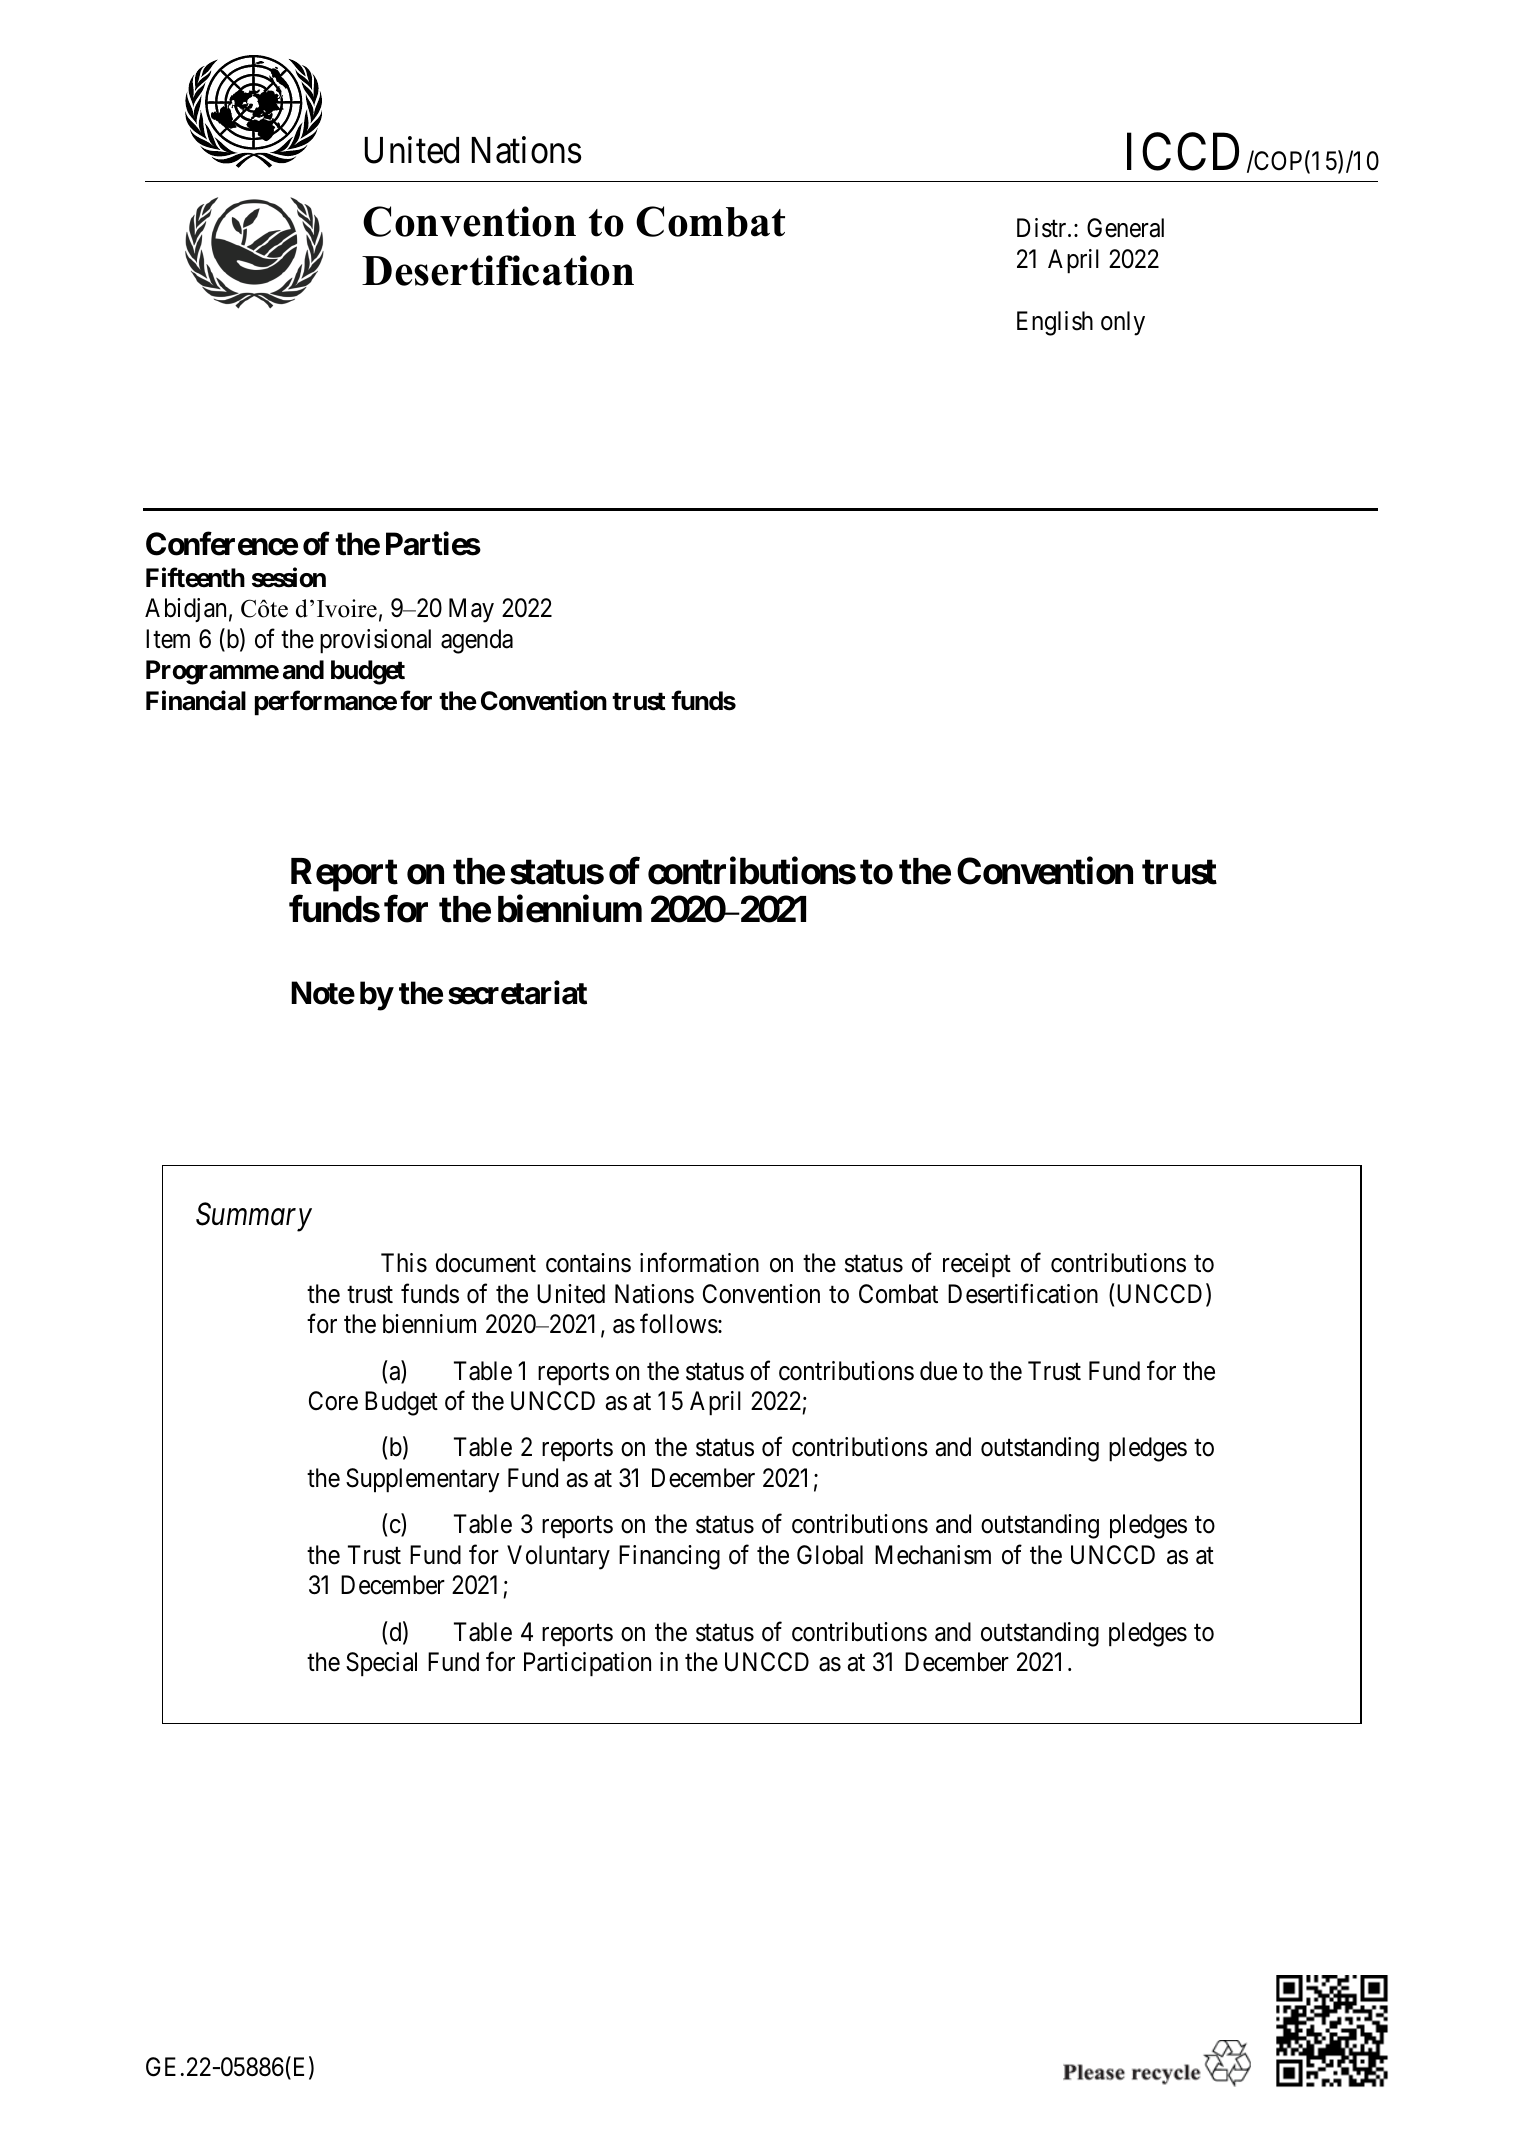 The height and width of the screenshot is (2154, 1523). What do you see at coordinates (699, 1263) in the screenshot?
I see `information` at bounding box center [699, 1263].
